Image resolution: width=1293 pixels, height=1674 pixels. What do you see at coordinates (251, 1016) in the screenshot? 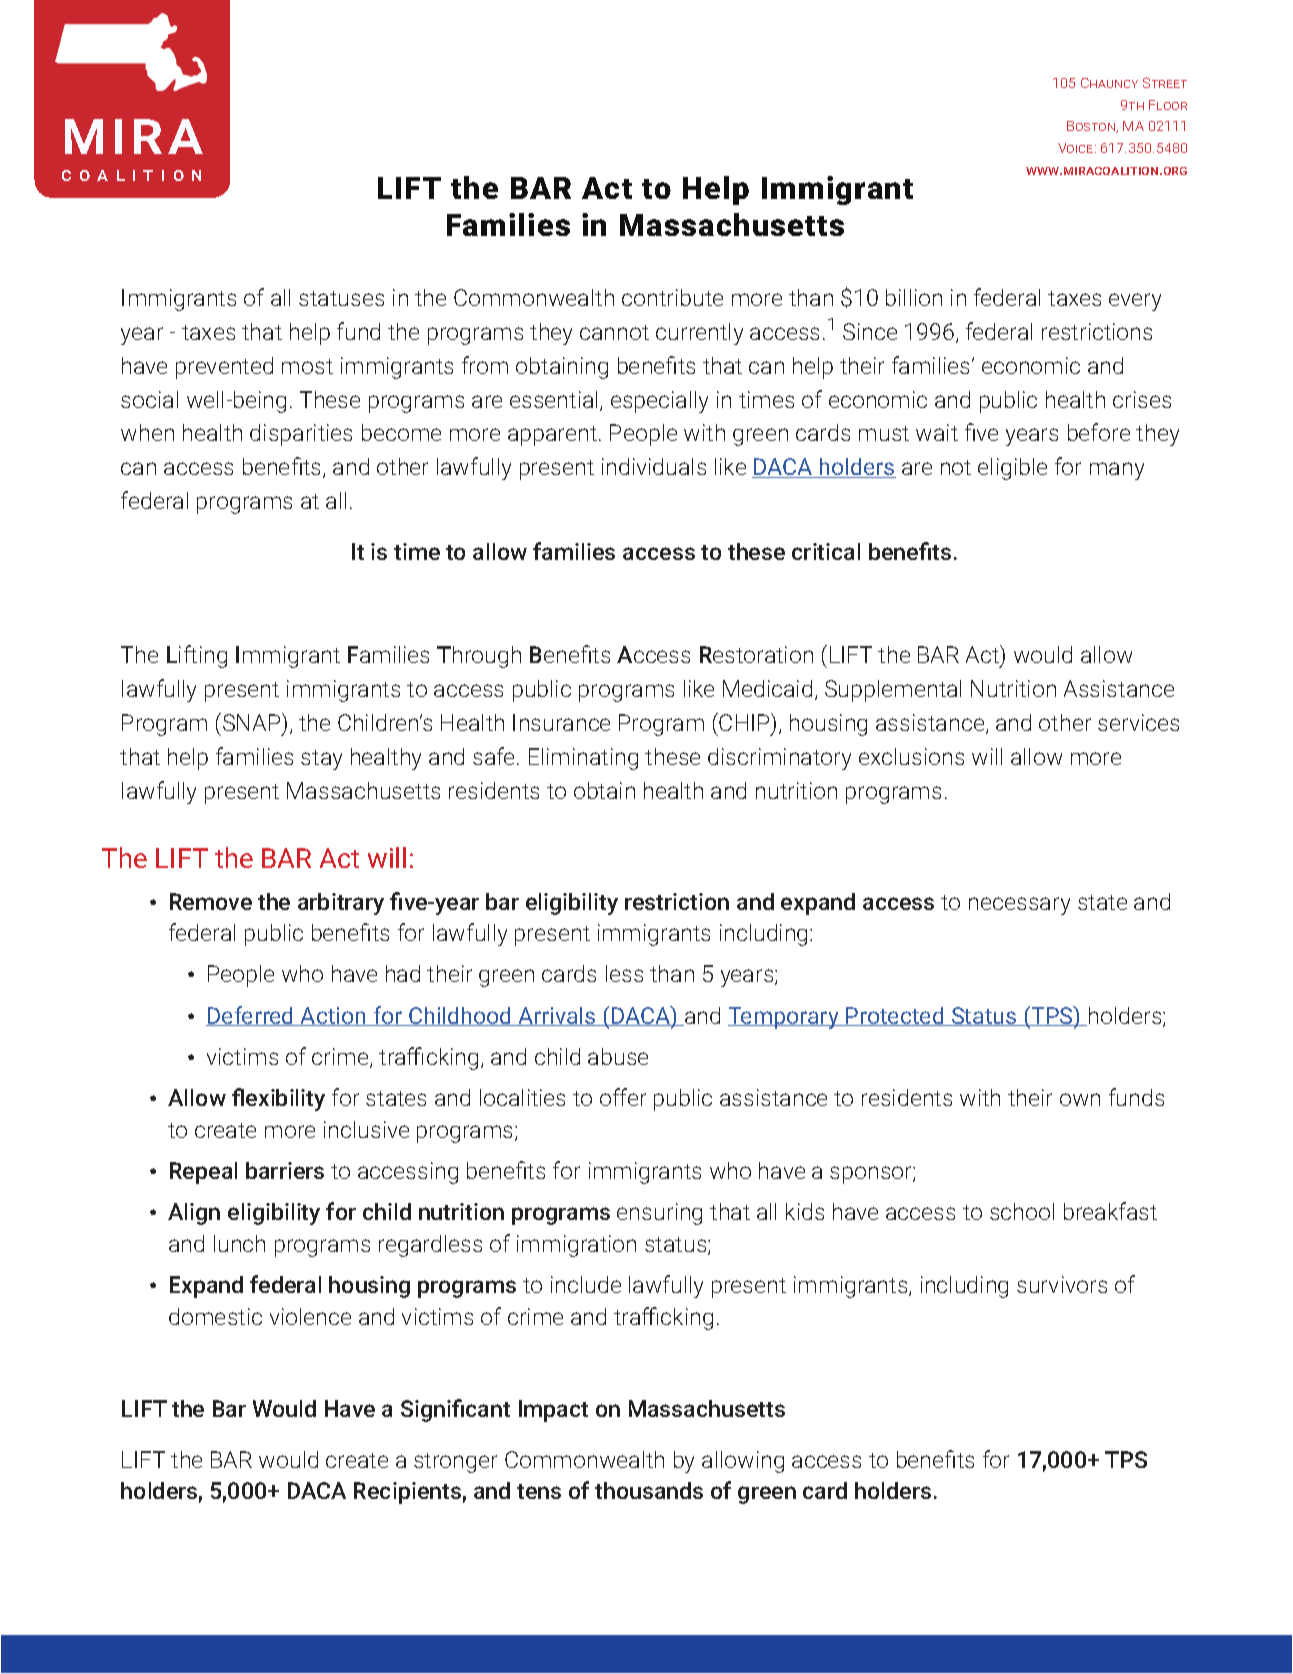
I see `Deferred` at bounding box center [251, 1016].
